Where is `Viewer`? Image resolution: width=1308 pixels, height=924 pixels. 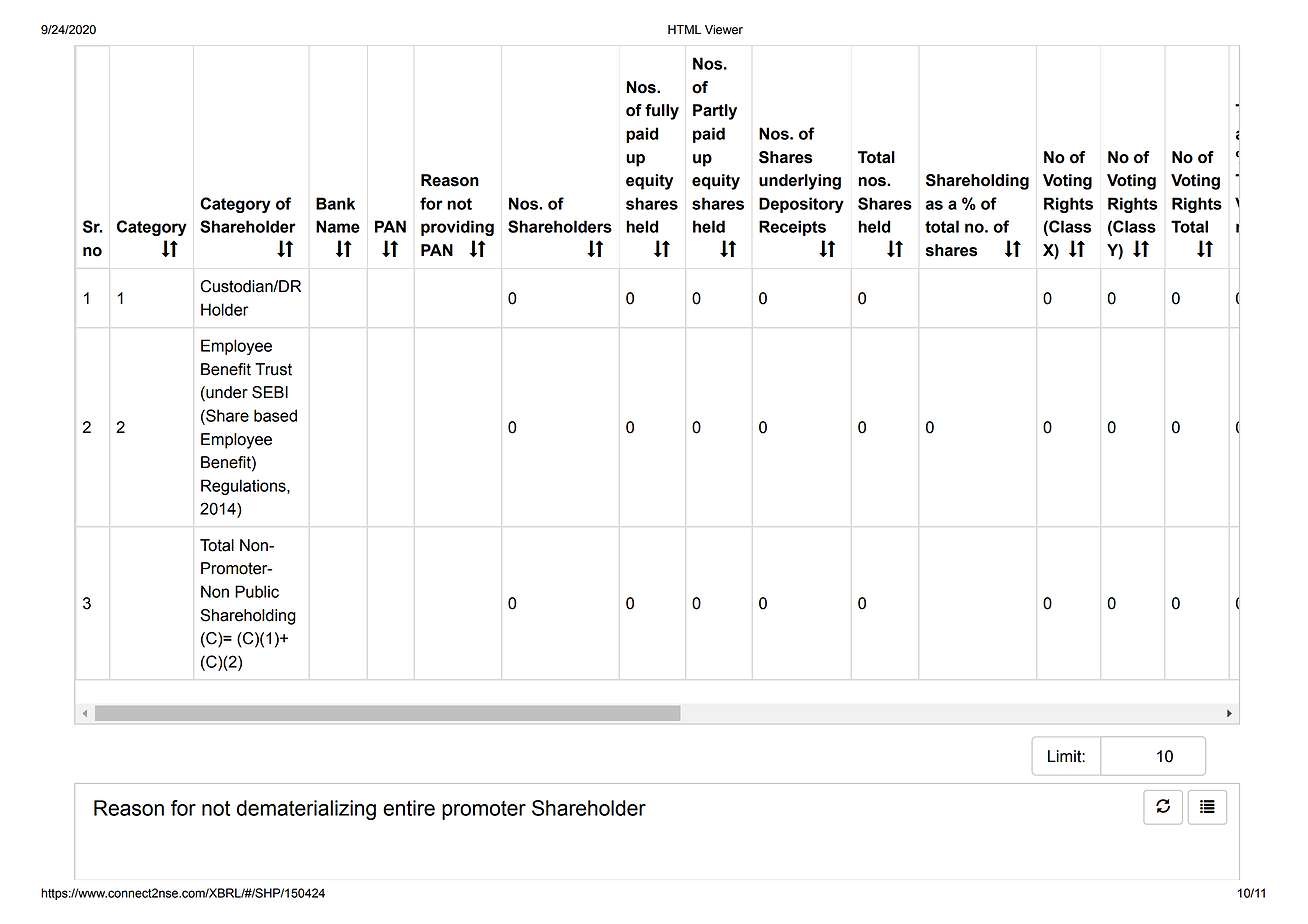 Viewer is located at coordinates (724, 30).
